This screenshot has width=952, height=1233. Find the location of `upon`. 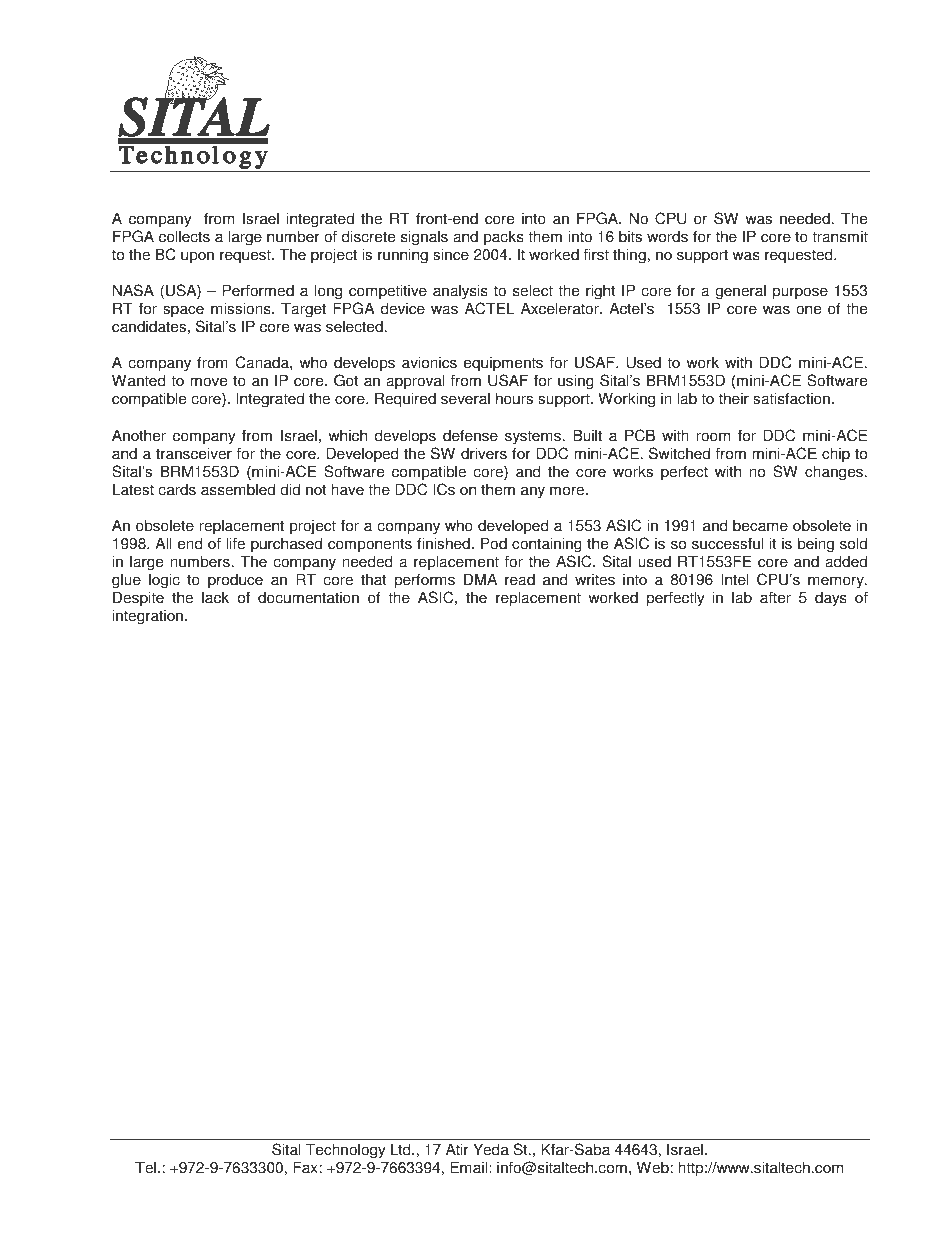

upon is located at coordinates (197, 257).
